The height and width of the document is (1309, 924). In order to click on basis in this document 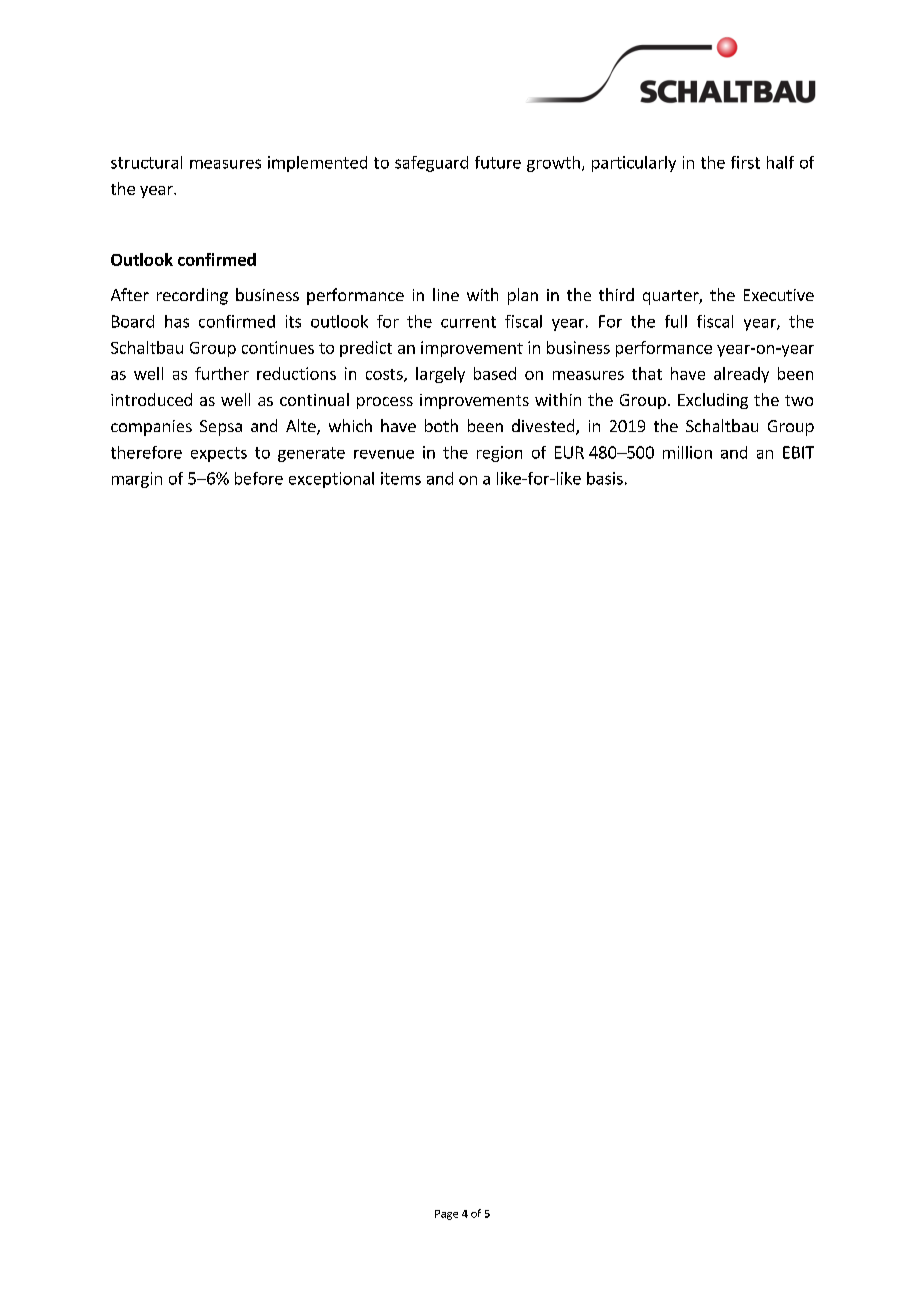, I will do `click(605, 478)`.
